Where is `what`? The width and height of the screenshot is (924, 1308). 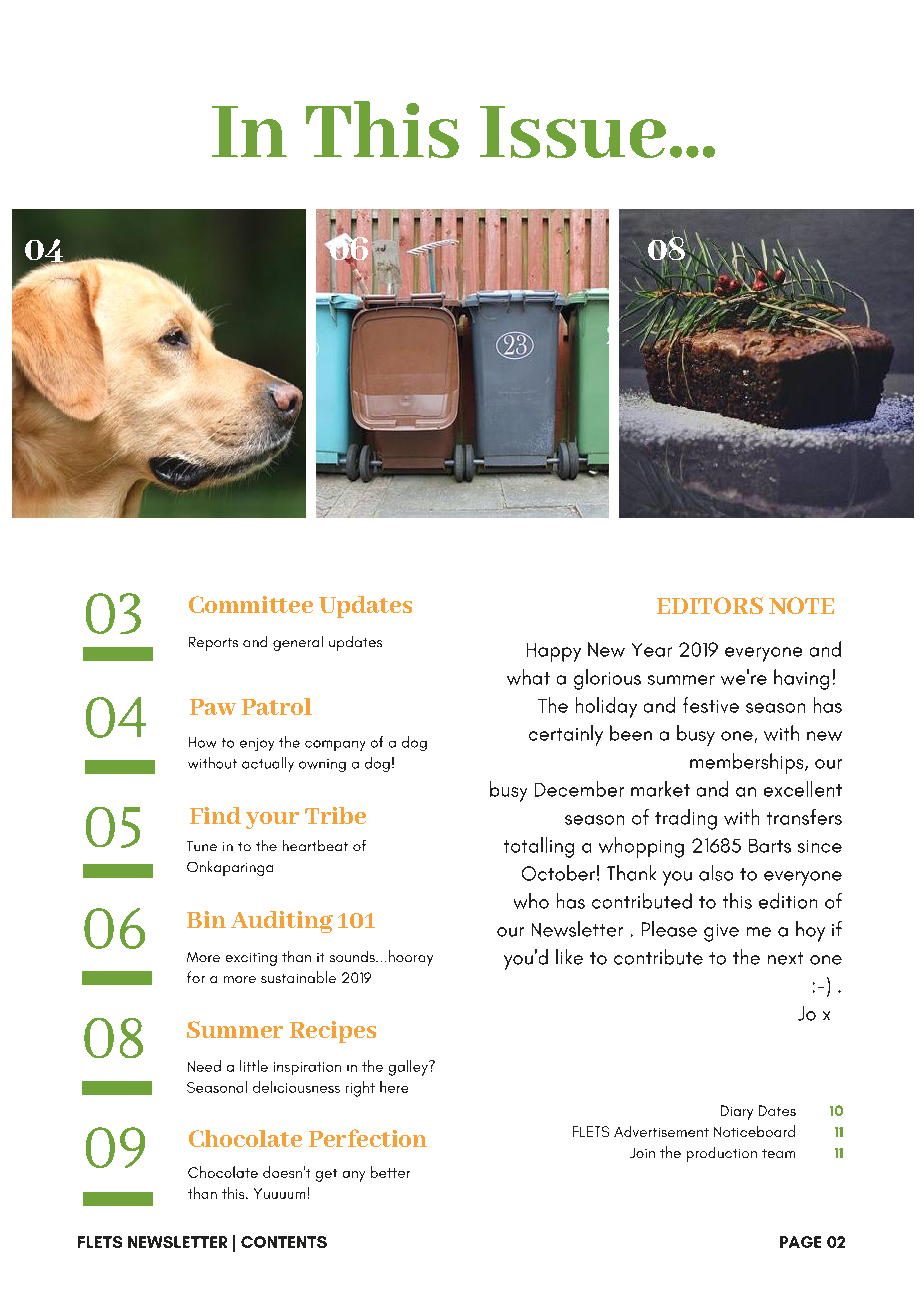
what is located at coordinates (528, 677).
